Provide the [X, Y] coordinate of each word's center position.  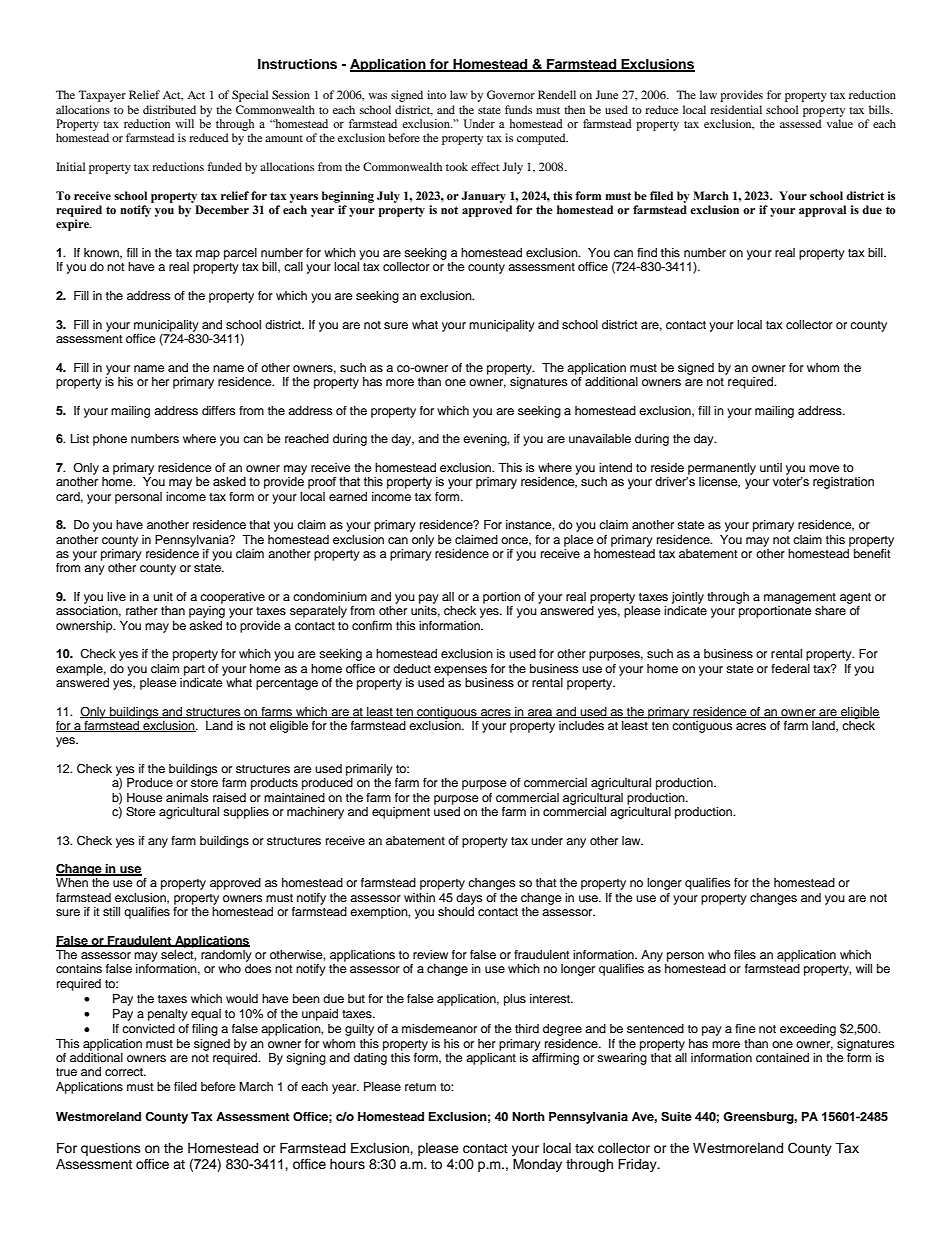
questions [111, 1149]
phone [110, 440]
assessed [801, 123]
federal [790, 668]
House [145, 797]
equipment [401, 813]
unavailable [600, 438]
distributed [169, 109]
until [771, 467]
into [436, 94]
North [528, 1116]
